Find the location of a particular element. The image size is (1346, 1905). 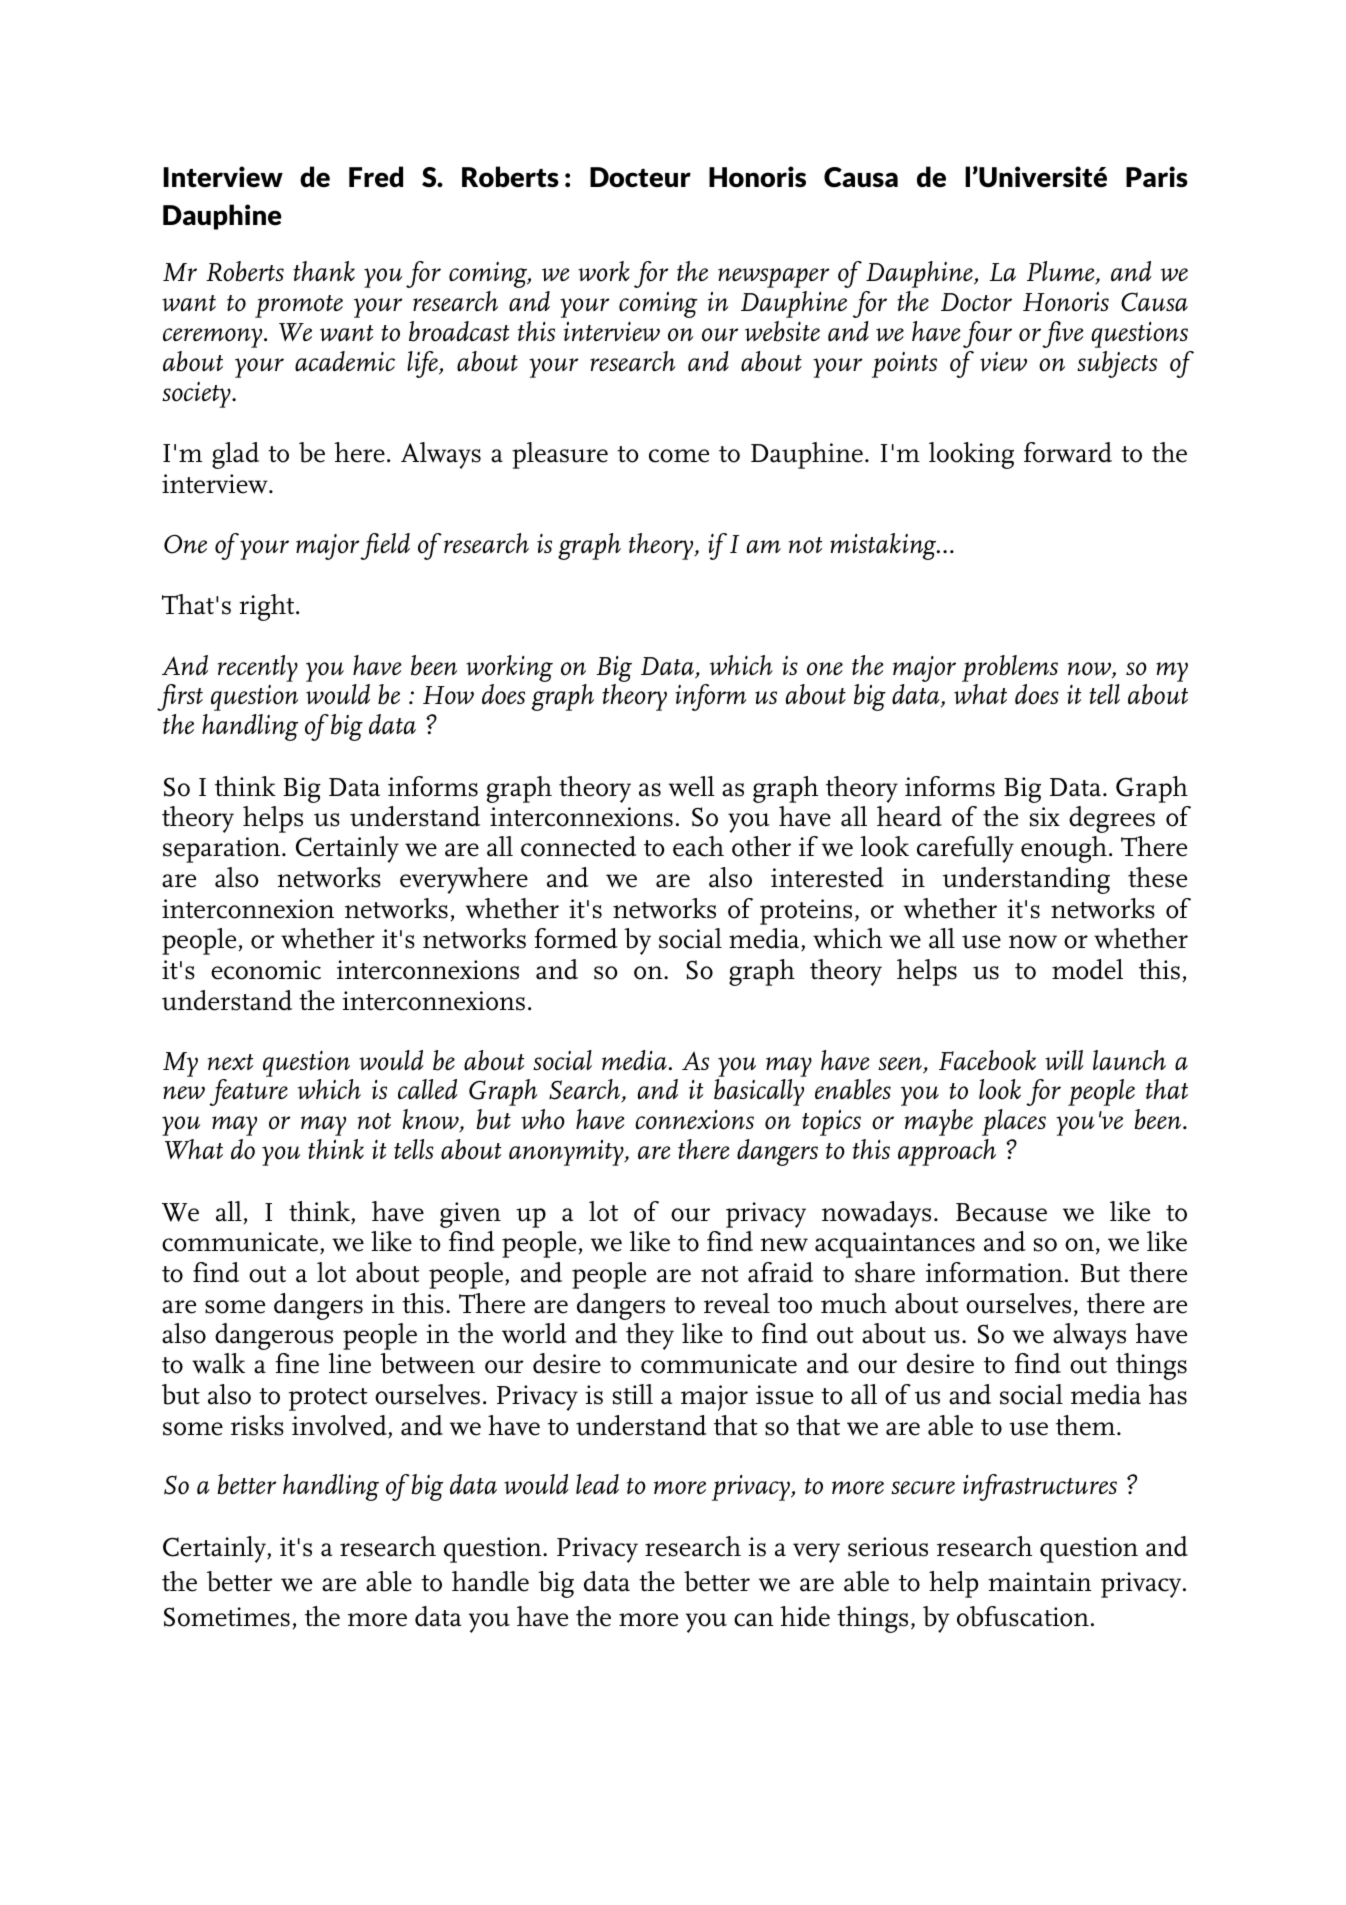

places is located at coordinates (1014, 1122).
